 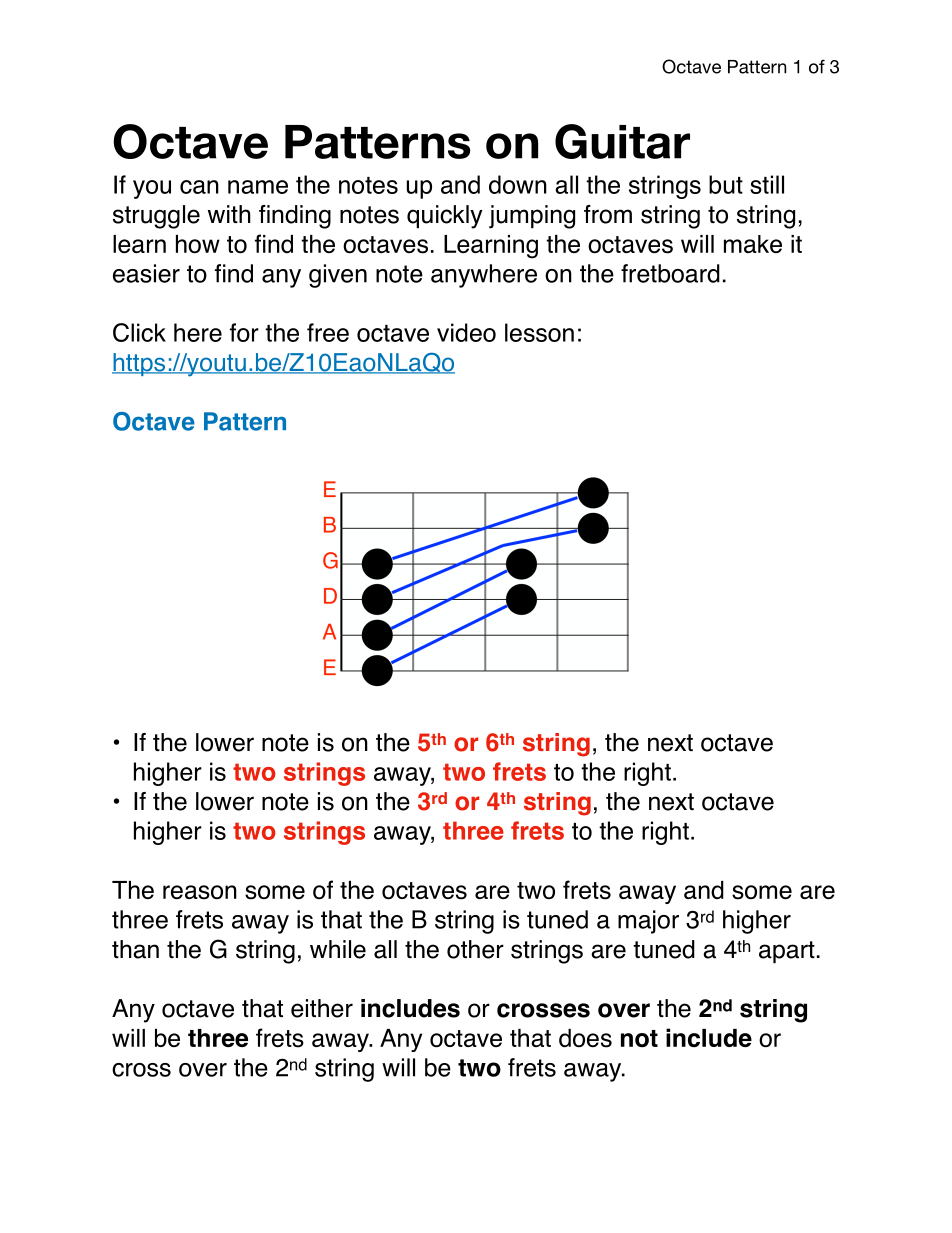 I want to click on but, so click(x=726, y=184).
